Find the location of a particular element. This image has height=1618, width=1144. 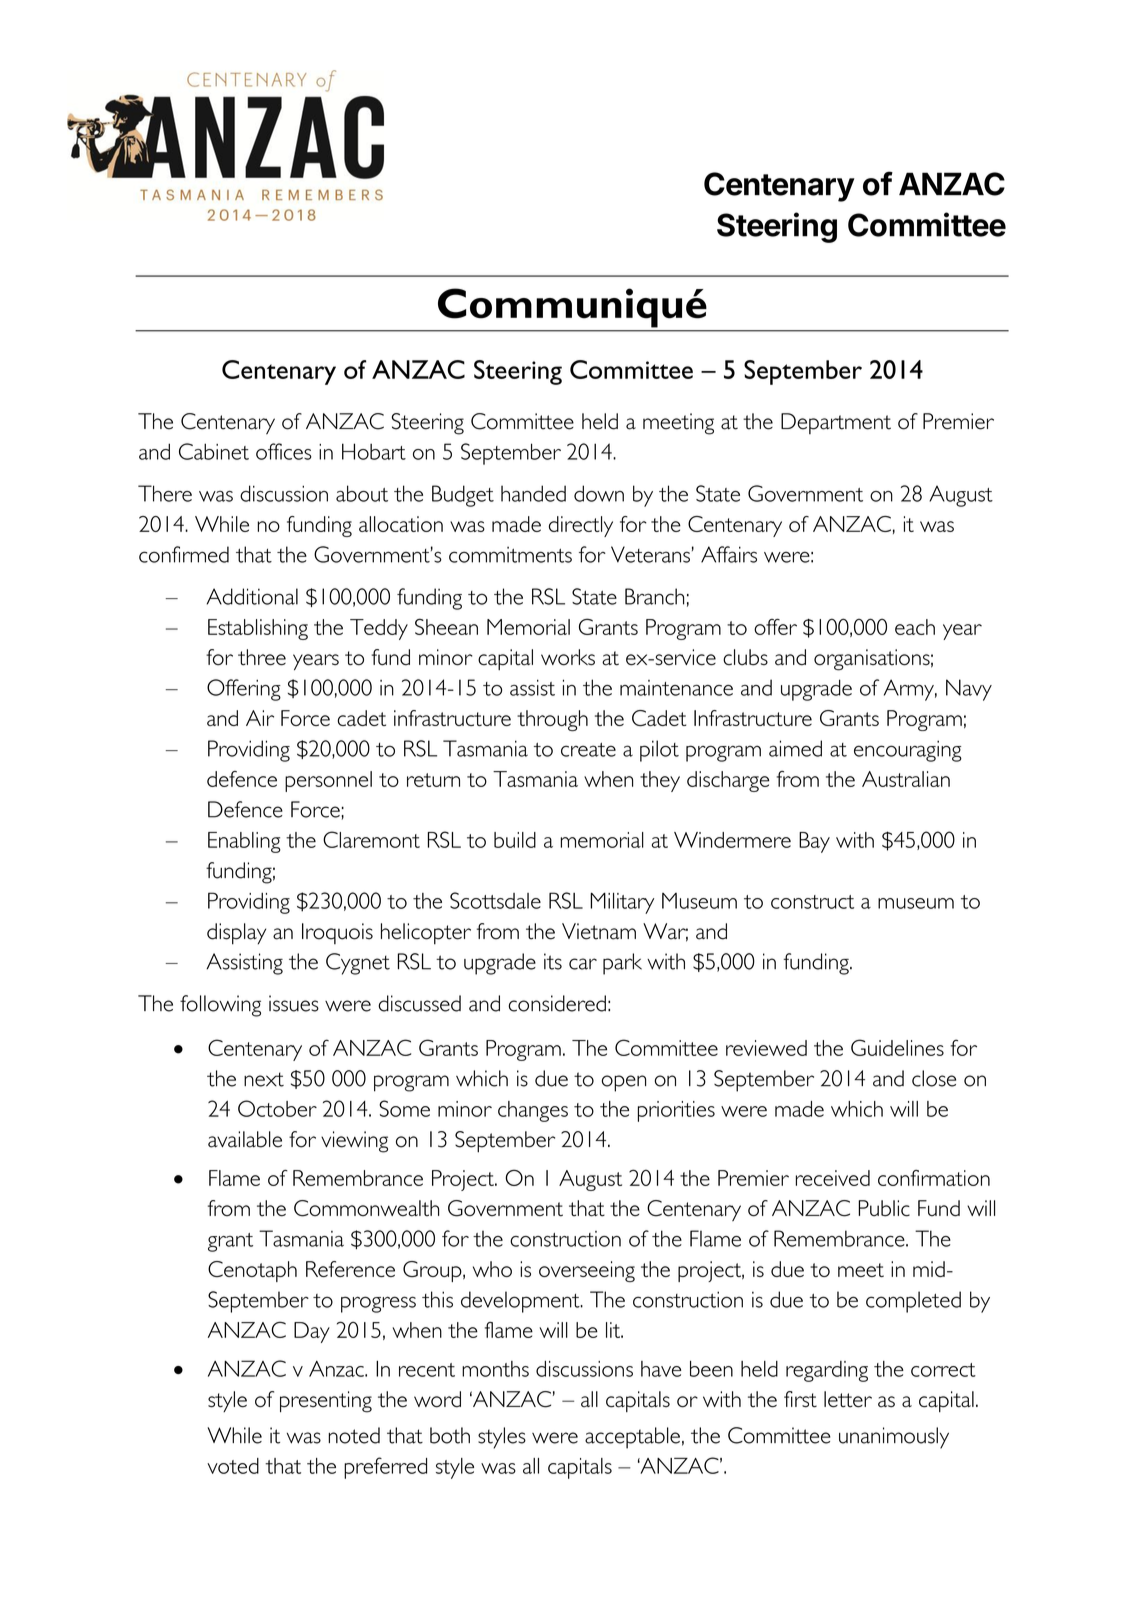

Department is located at coordinates (836, 423).
